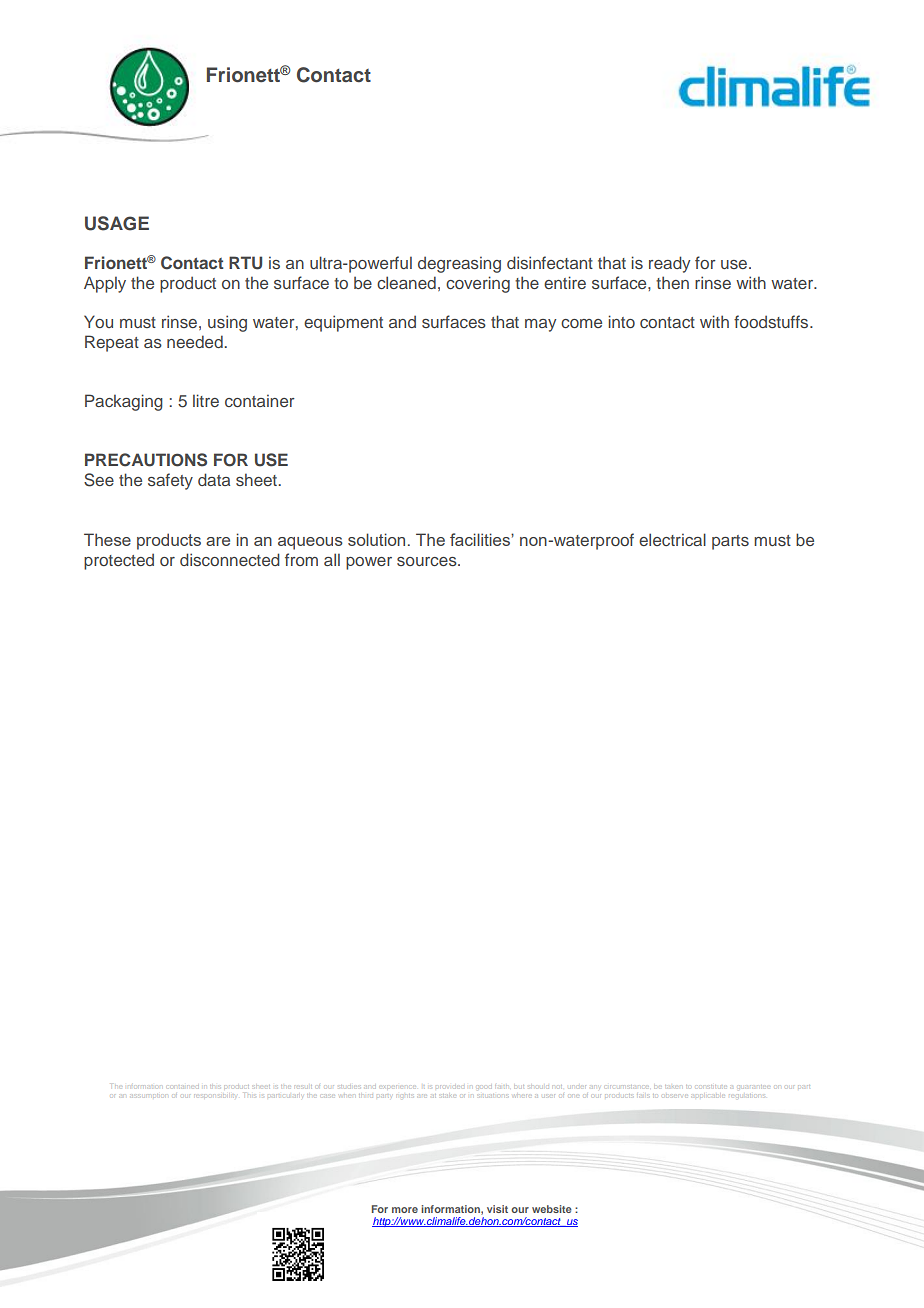 The height and width of the page is (1308, 924). What do you see at coordinates (405, 1210) in the page?
I see `more` at bounding box center [405, 1210].
